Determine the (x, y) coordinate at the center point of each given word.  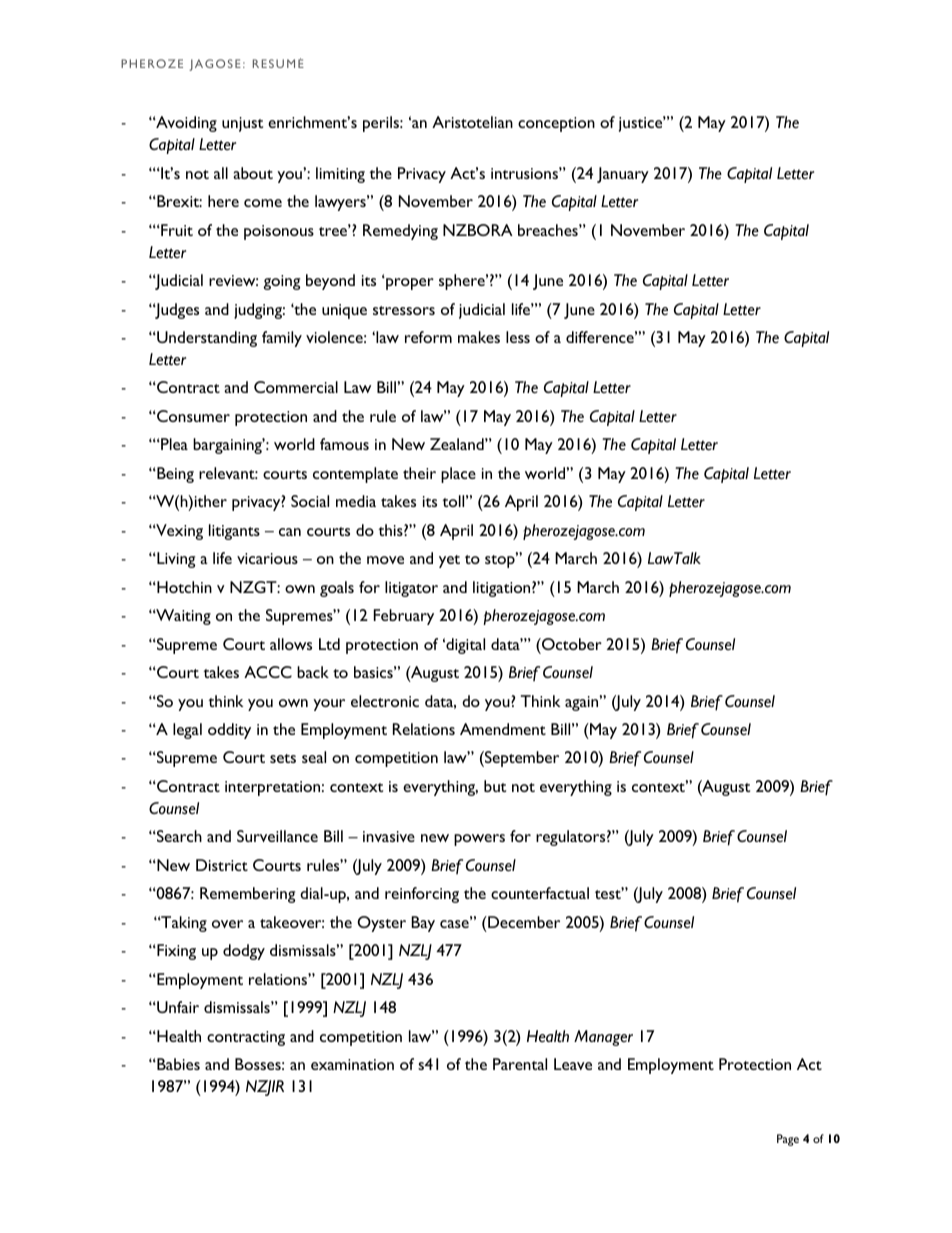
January (623, 175)
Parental (520, 1064)
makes (479, 337)
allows (291, 644)
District (222, 865)
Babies (177, 1064)
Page (788, 1140)
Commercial (296, 387)
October (571, 644)
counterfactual (540, 893)
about (253, 173)
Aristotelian (472, 122)
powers (479, 840)
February (404, 617)
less (518, 337)
